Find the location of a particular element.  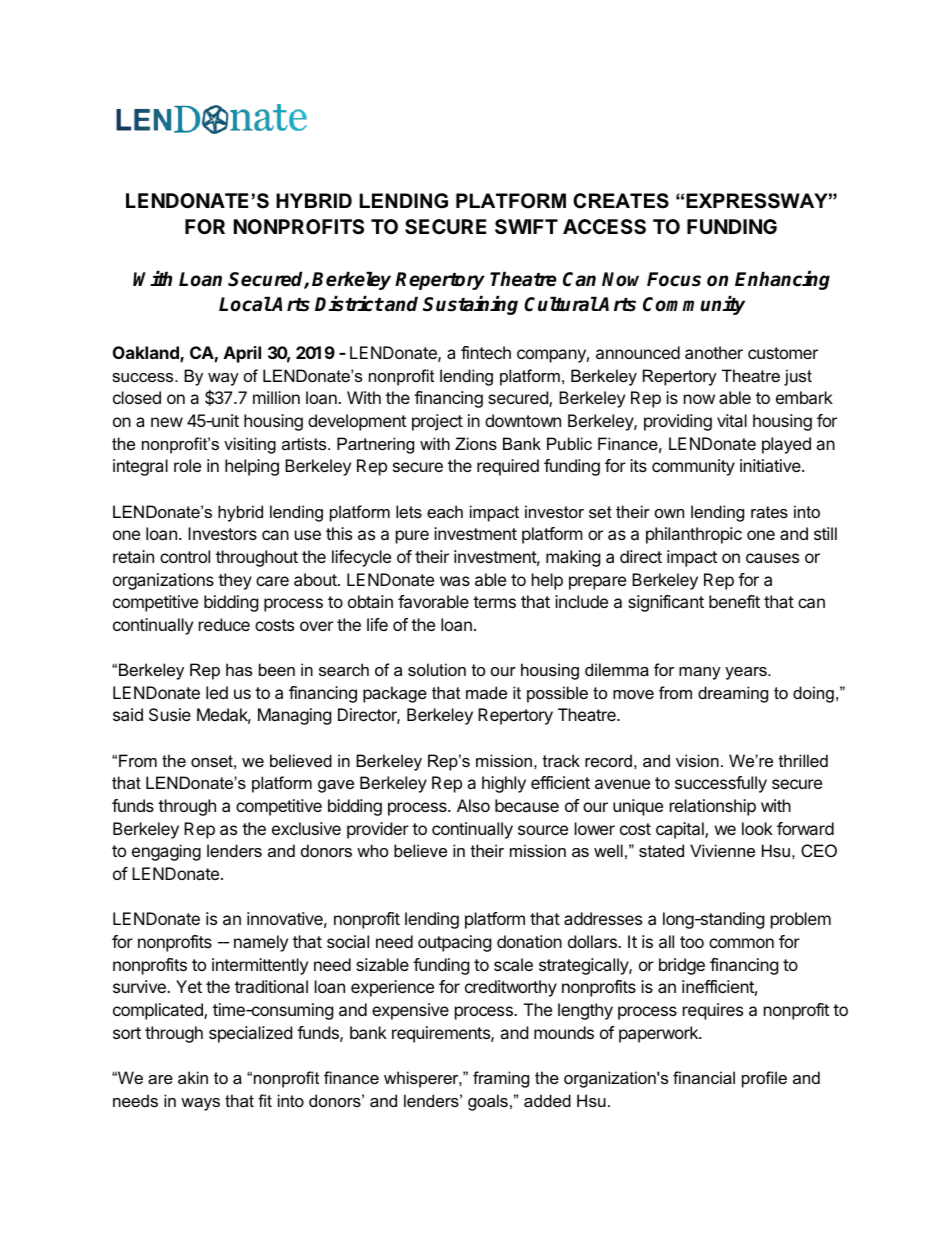

Also is located at coordinates (473, 805).
